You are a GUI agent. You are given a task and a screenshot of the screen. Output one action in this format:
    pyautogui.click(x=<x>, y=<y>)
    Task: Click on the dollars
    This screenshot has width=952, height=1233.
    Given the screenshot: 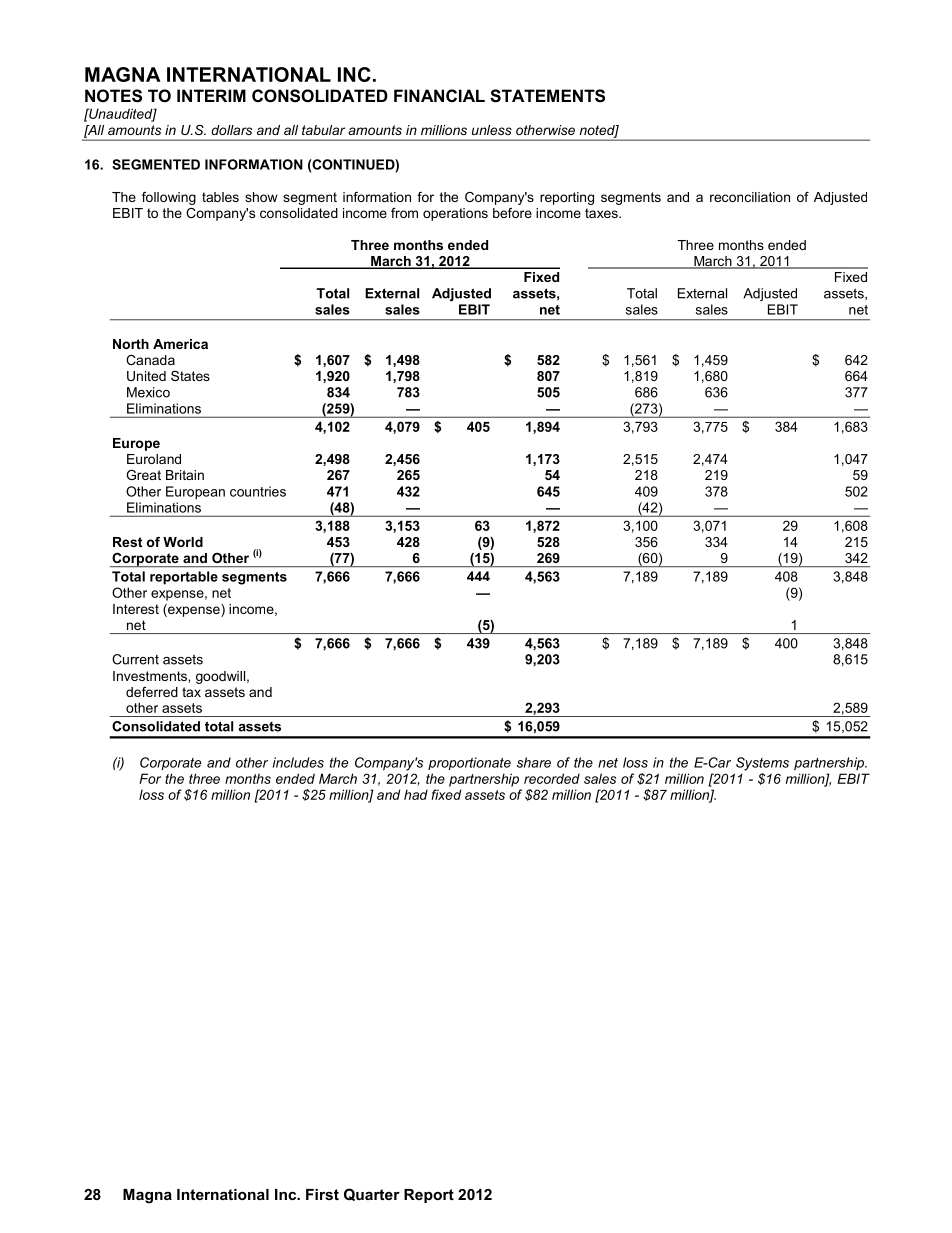 What is the action you would take?
    pyautogui.click(x=231, y=130)
